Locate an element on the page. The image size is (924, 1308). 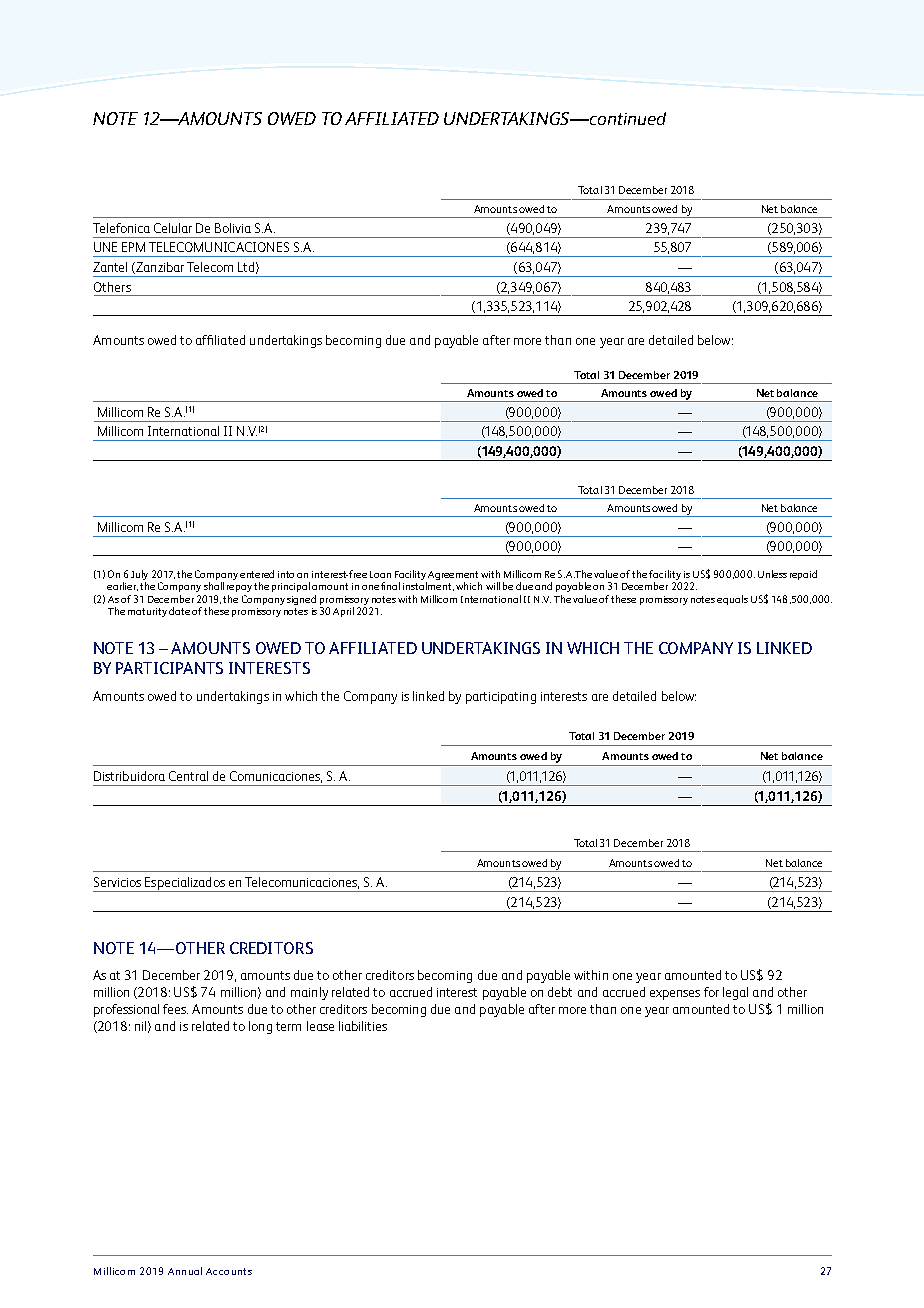
for is located at coordinates (711, 992).
